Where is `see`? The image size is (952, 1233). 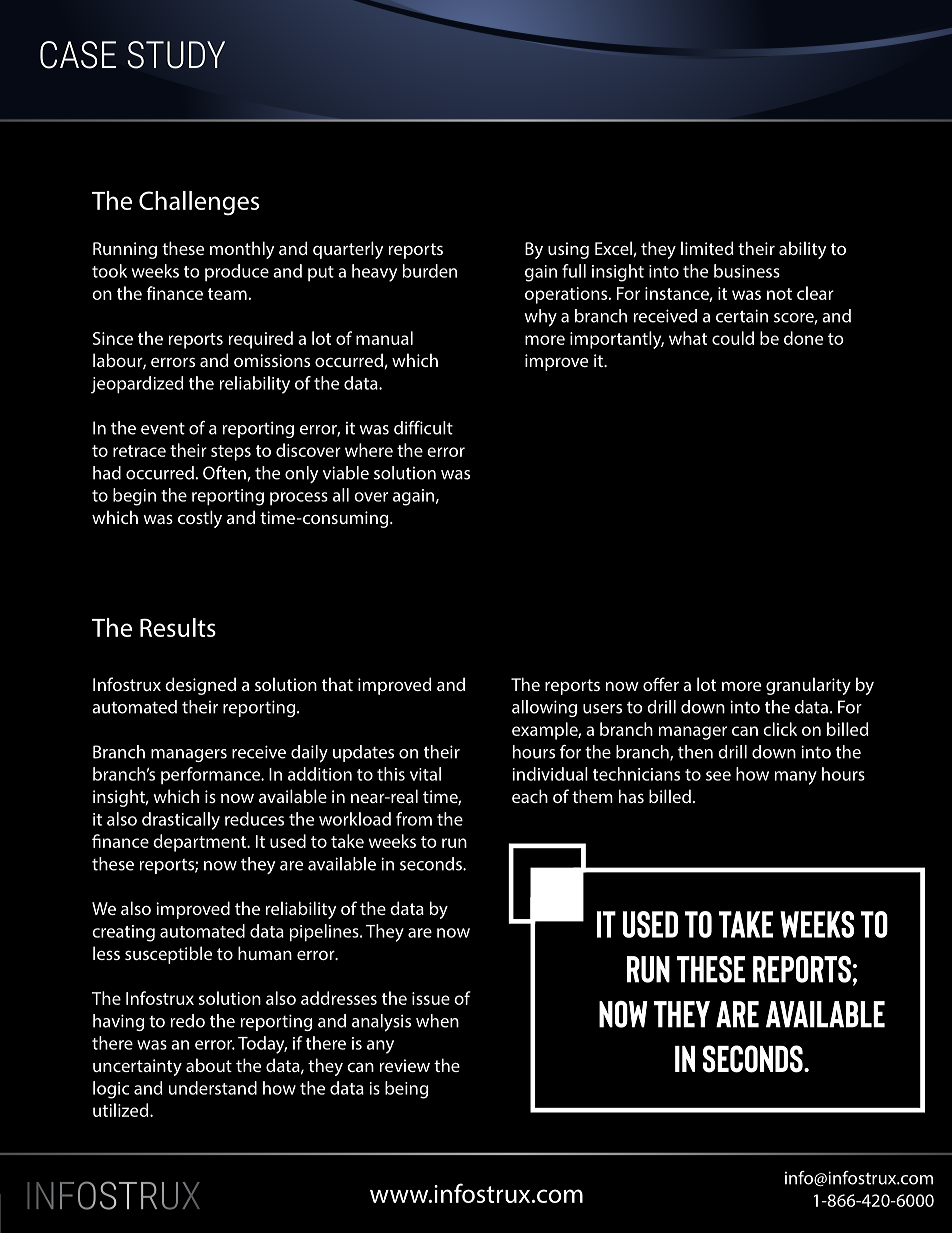 see is located at coordinates (718, 776).
